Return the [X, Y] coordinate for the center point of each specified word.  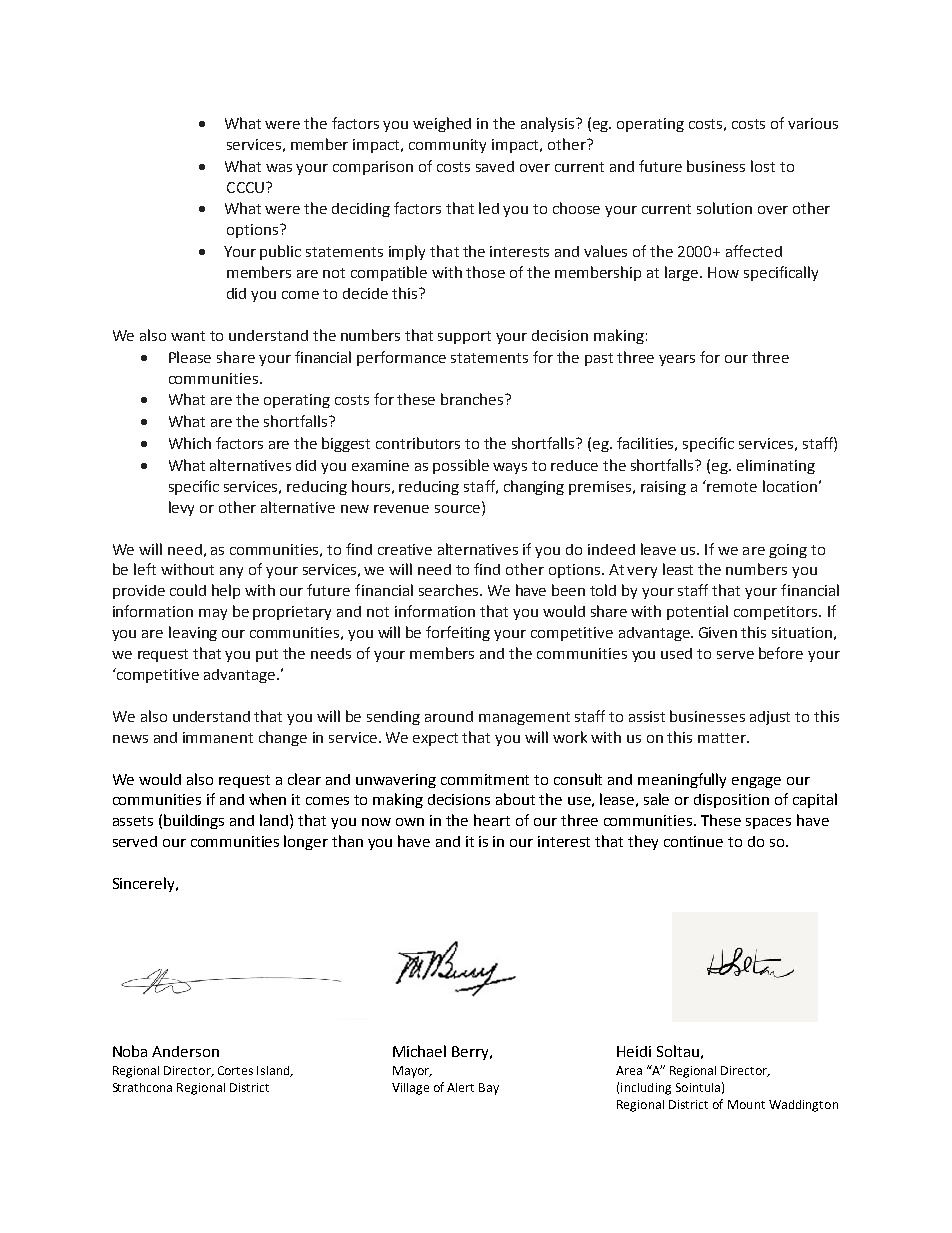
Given [718, 632]
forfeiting [458, 633]
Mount [746, 1104]
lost [763, 166]
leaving [193, 633]
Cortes [235, 1070]
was [279, 168]
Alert [460, 1087]
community [447, 146]
